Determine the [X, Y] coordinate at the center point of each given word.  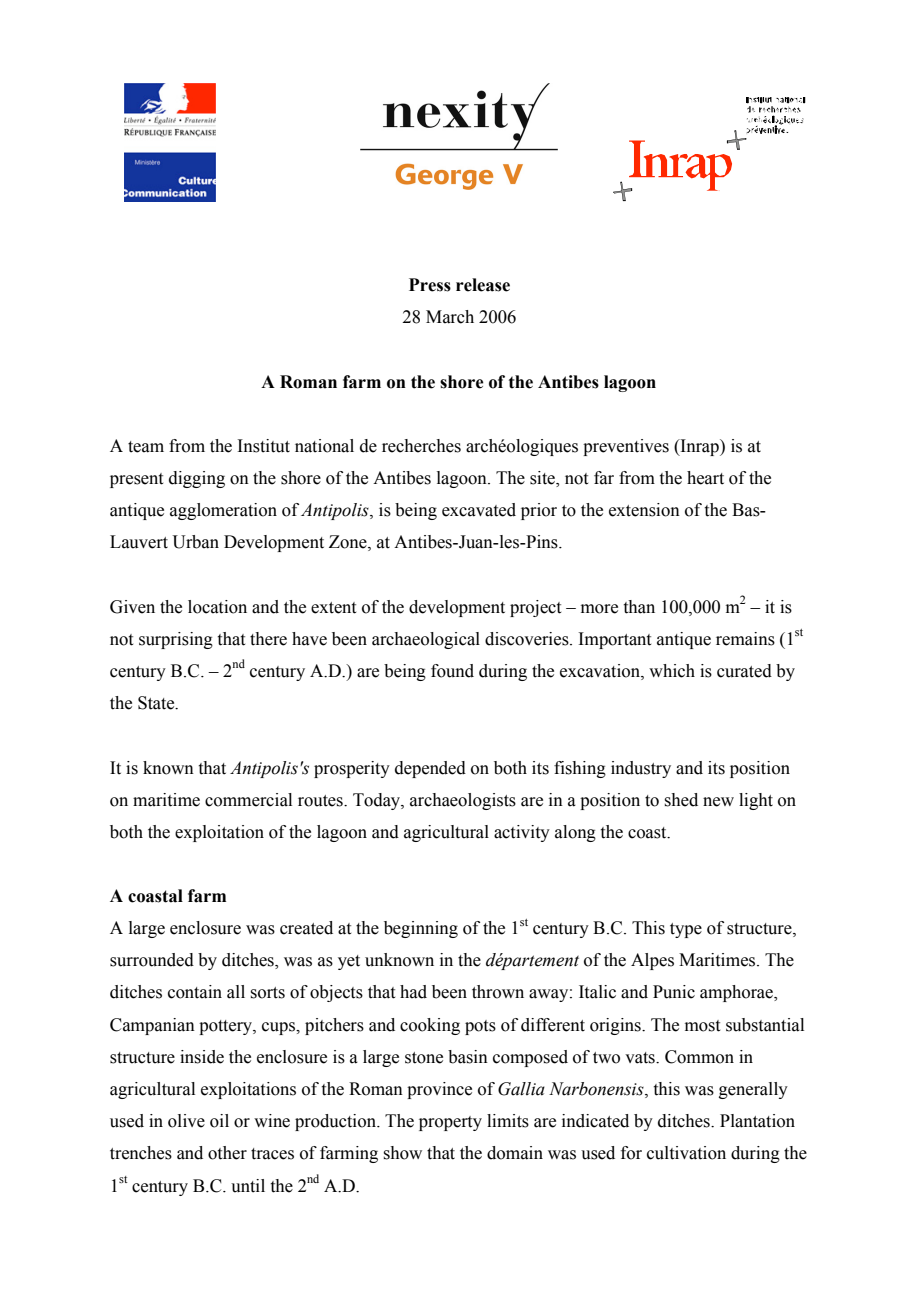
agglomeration [223, 511]
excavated [479, 510]
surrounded [152, 960]
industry [641, 769]
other [227, 1153]
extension [644, 510]
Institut [263, 446]
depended [430, 769]
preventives [626, 447]
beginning [421, 929]
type [686, 930]
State [157, 703]
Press [430, 285]
